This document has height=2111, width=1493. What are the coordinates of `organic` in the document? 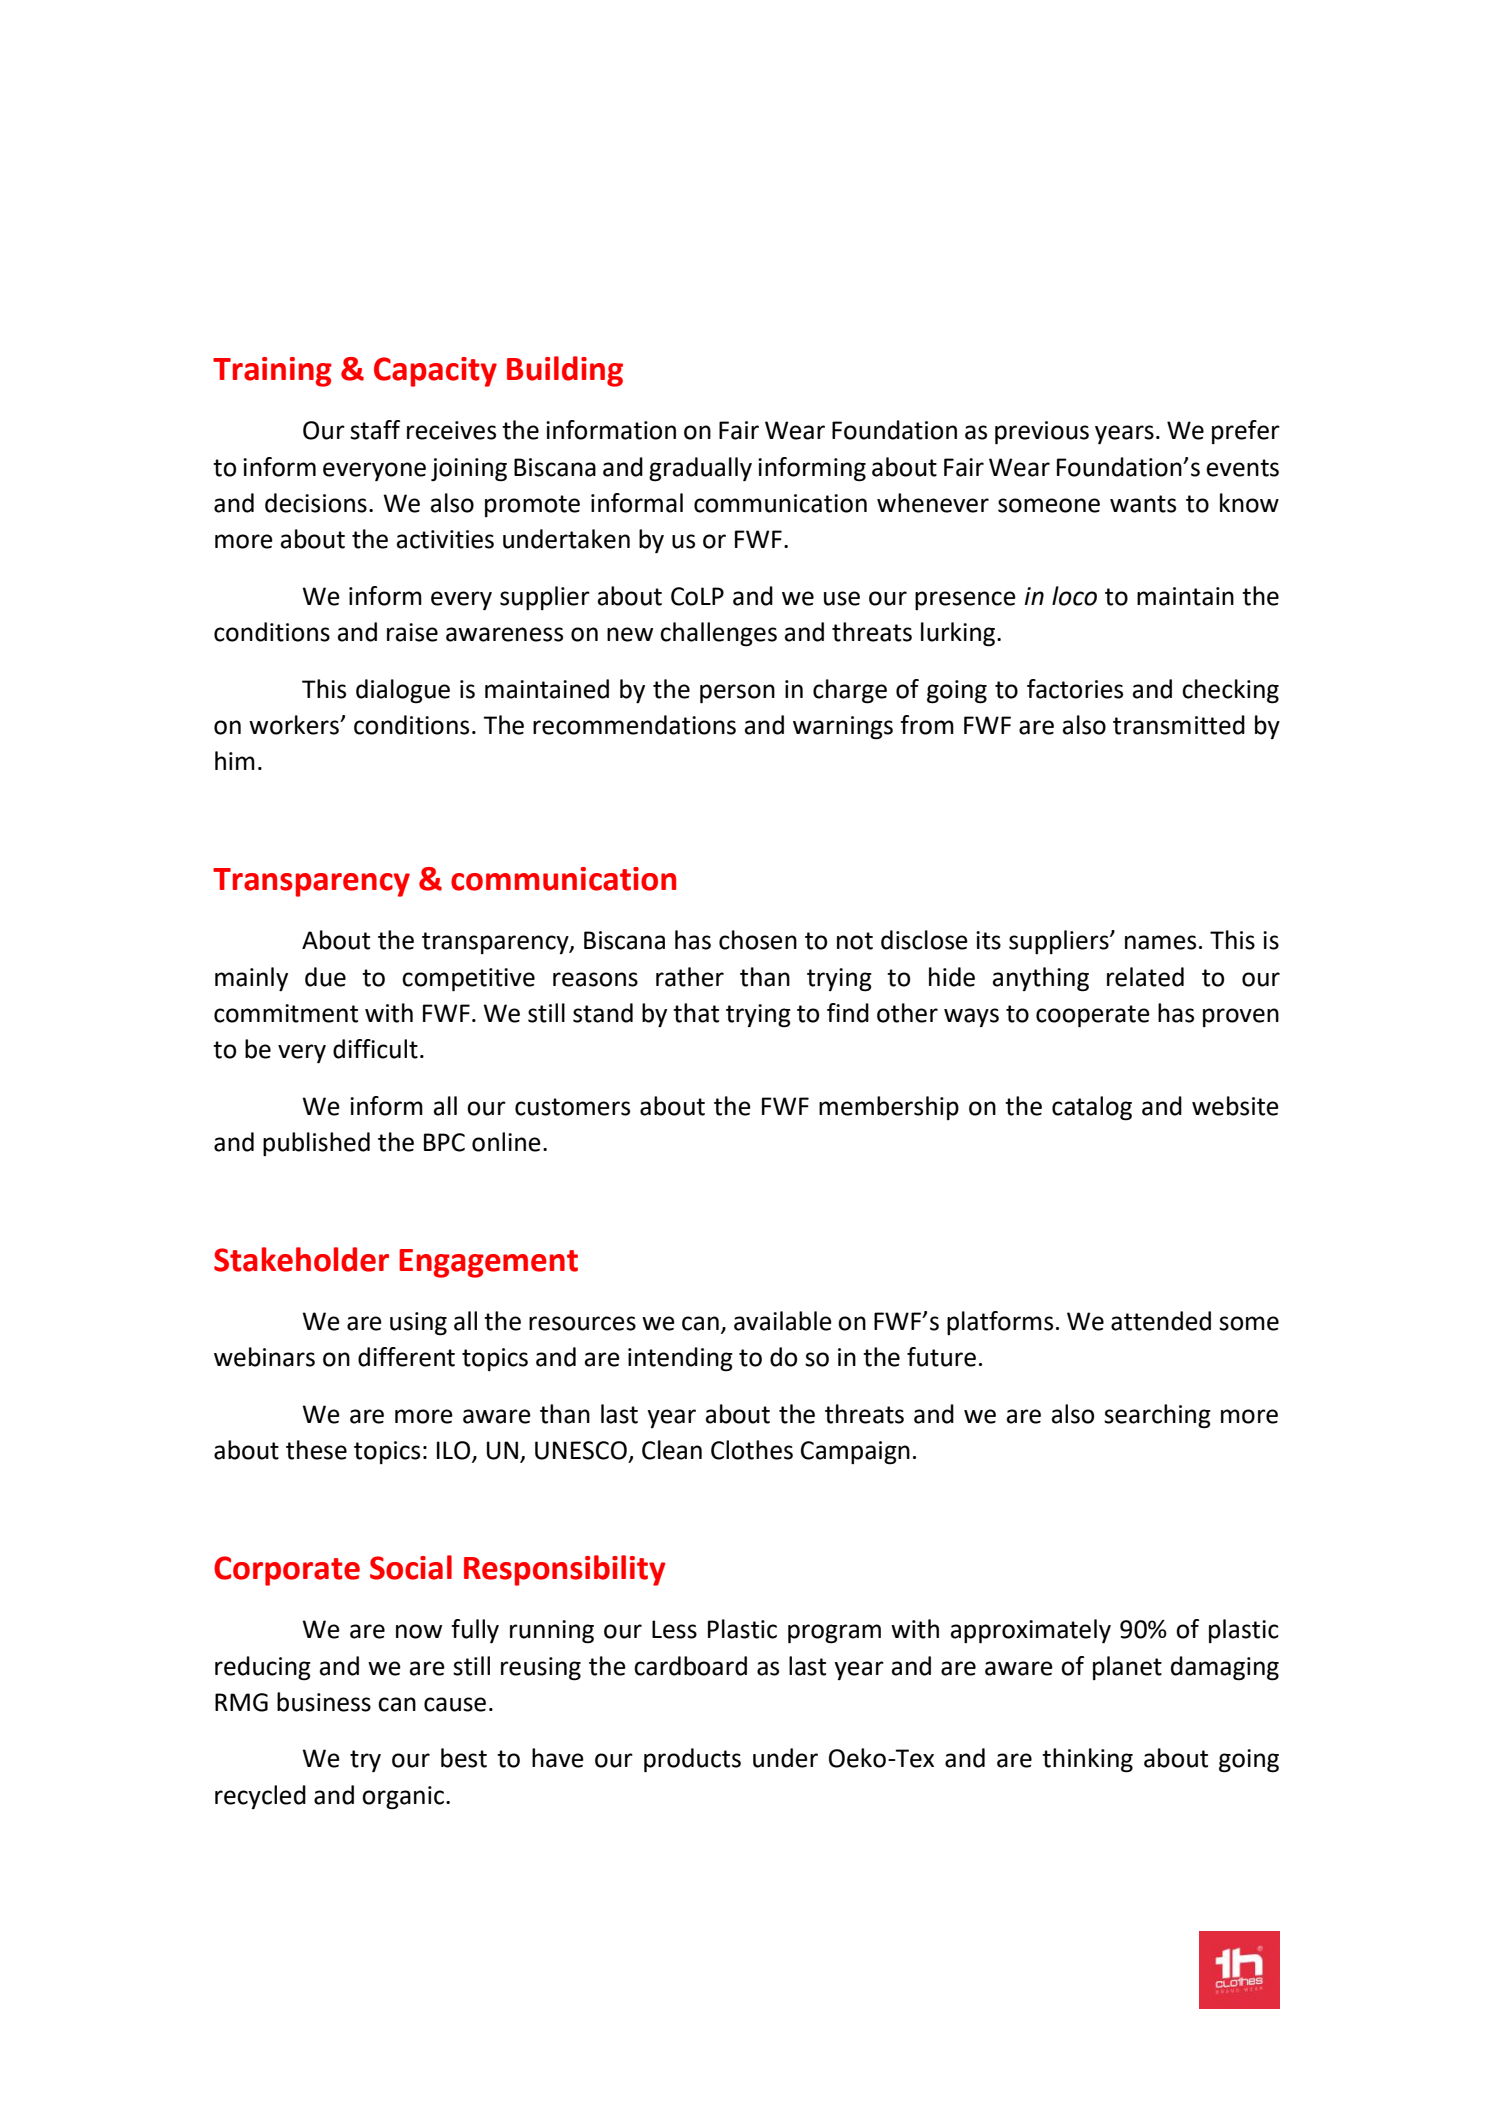 It's located at (403, 1798).
